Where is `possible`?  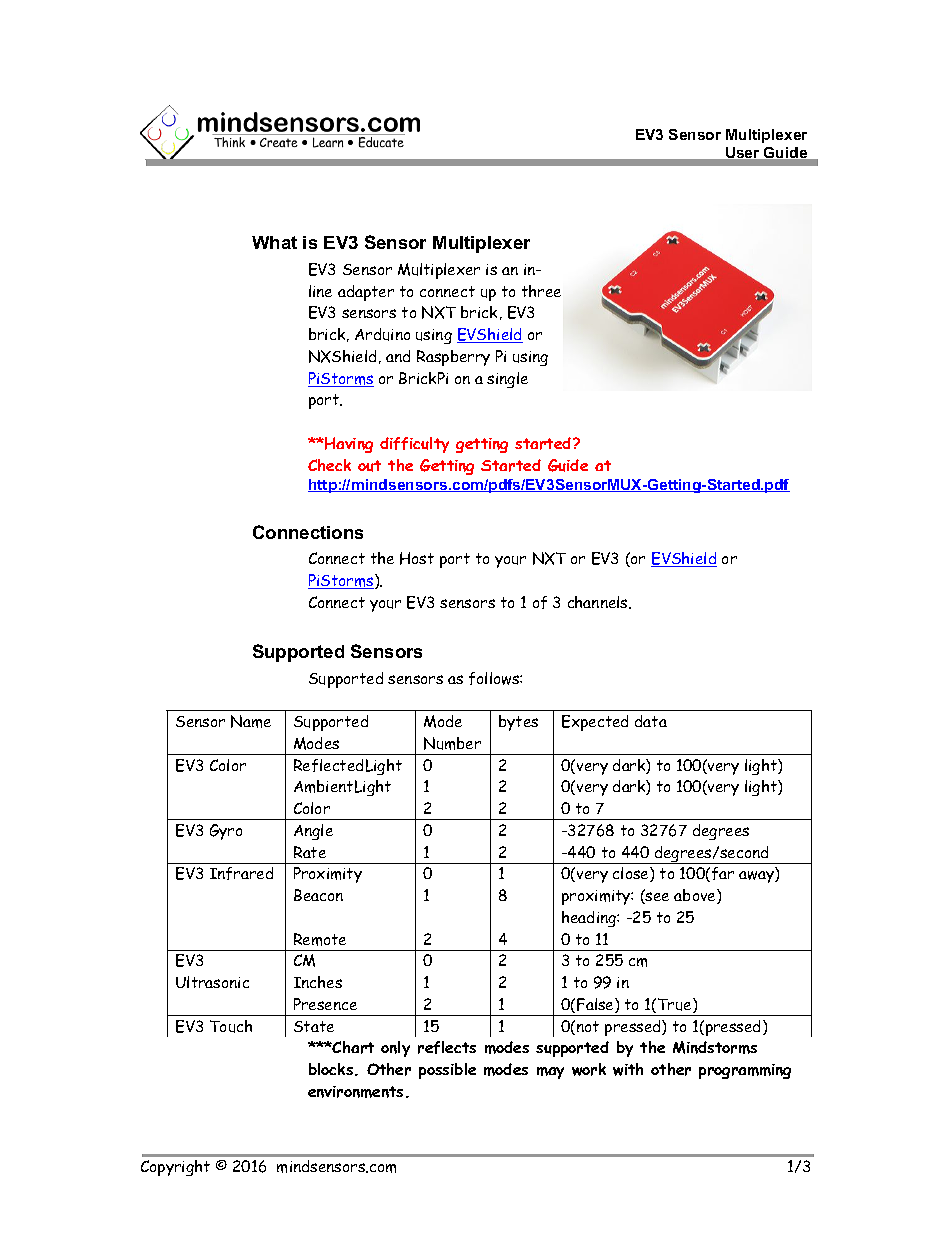
possible is located at coordinates (447, 1071).
